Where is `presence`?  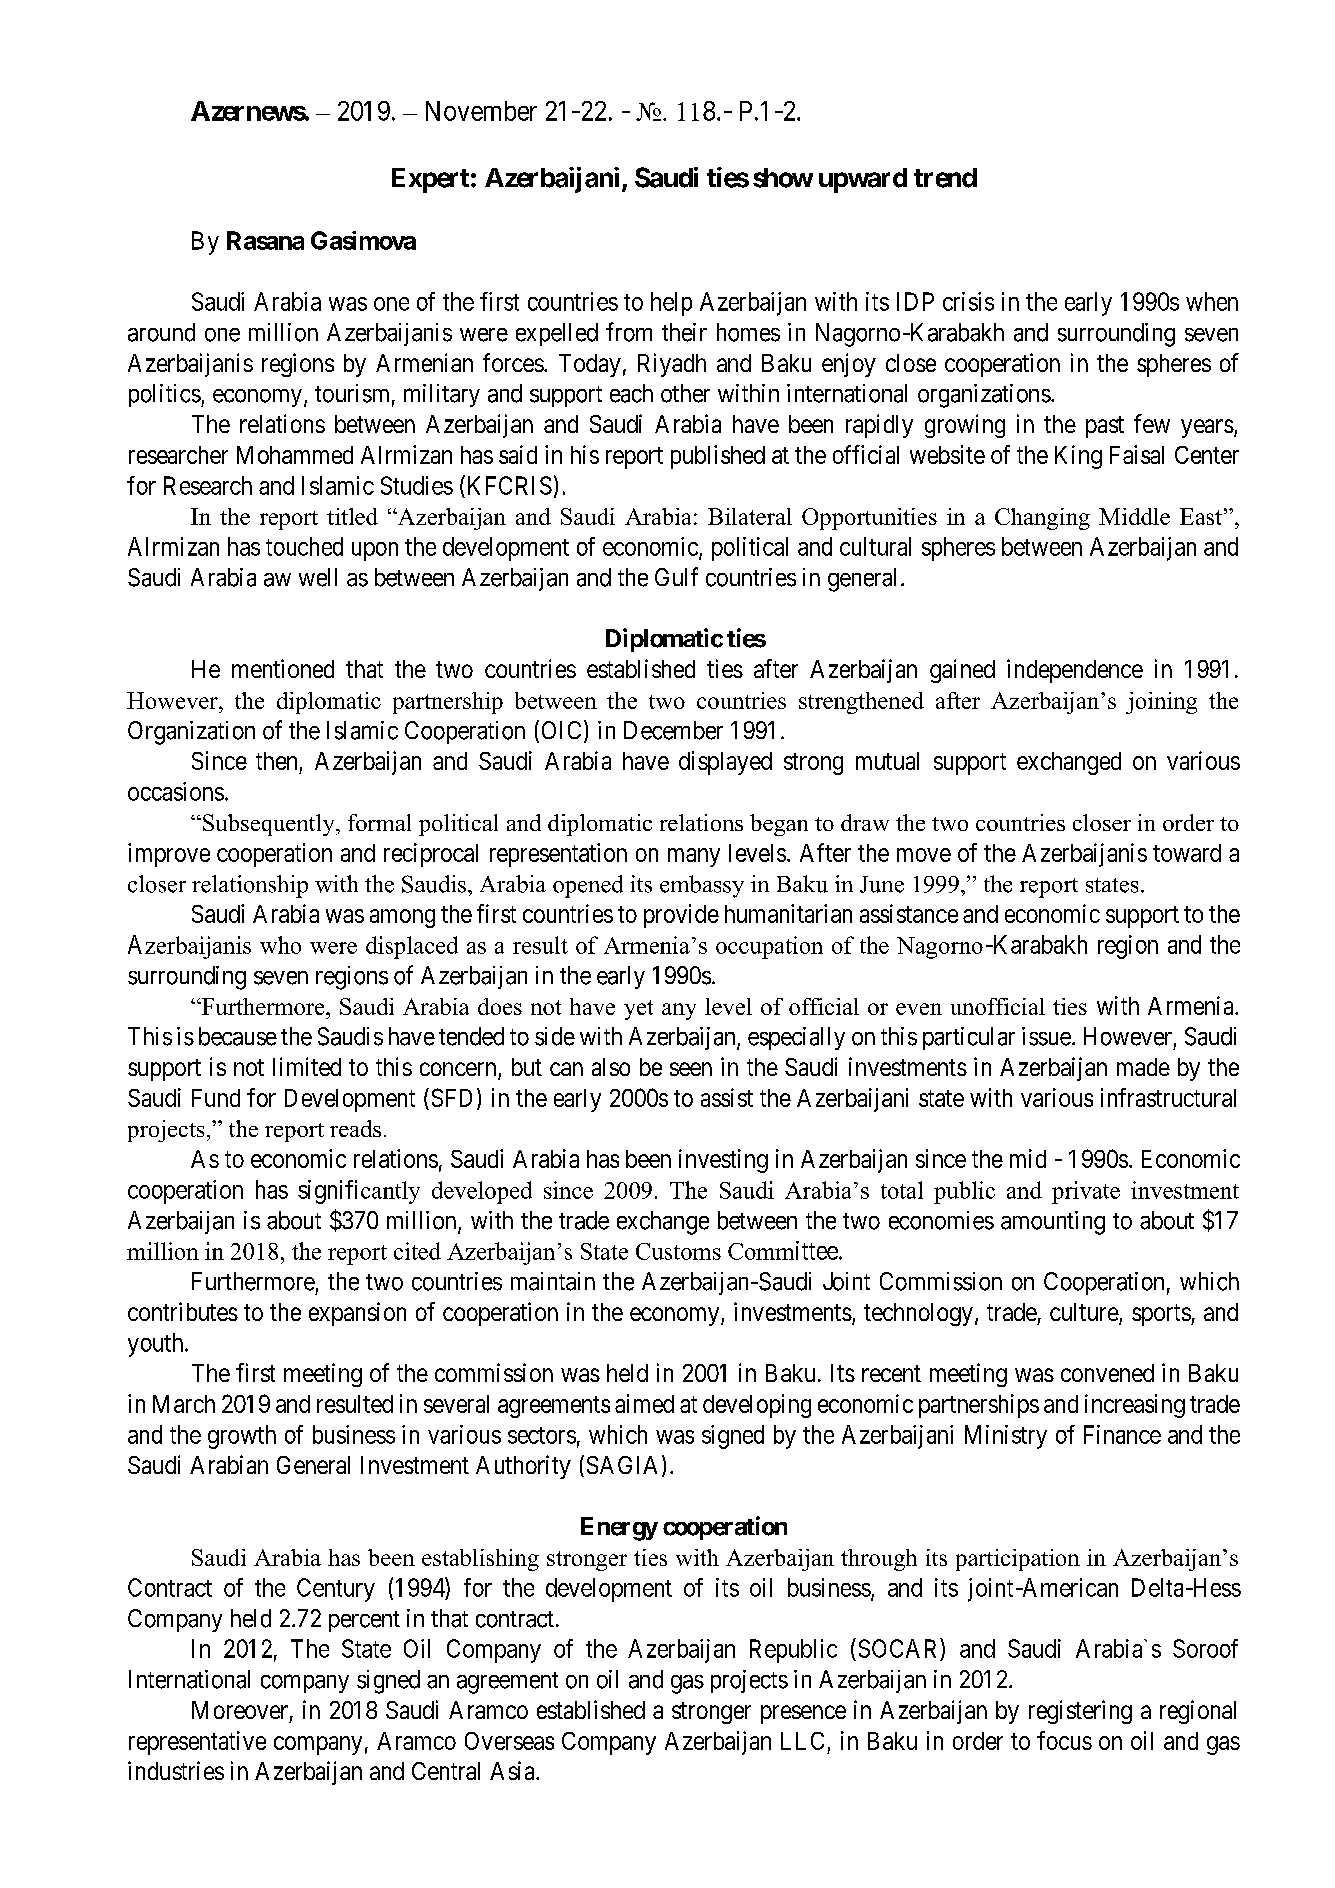
presence is located at coordinates (803, 1714).
